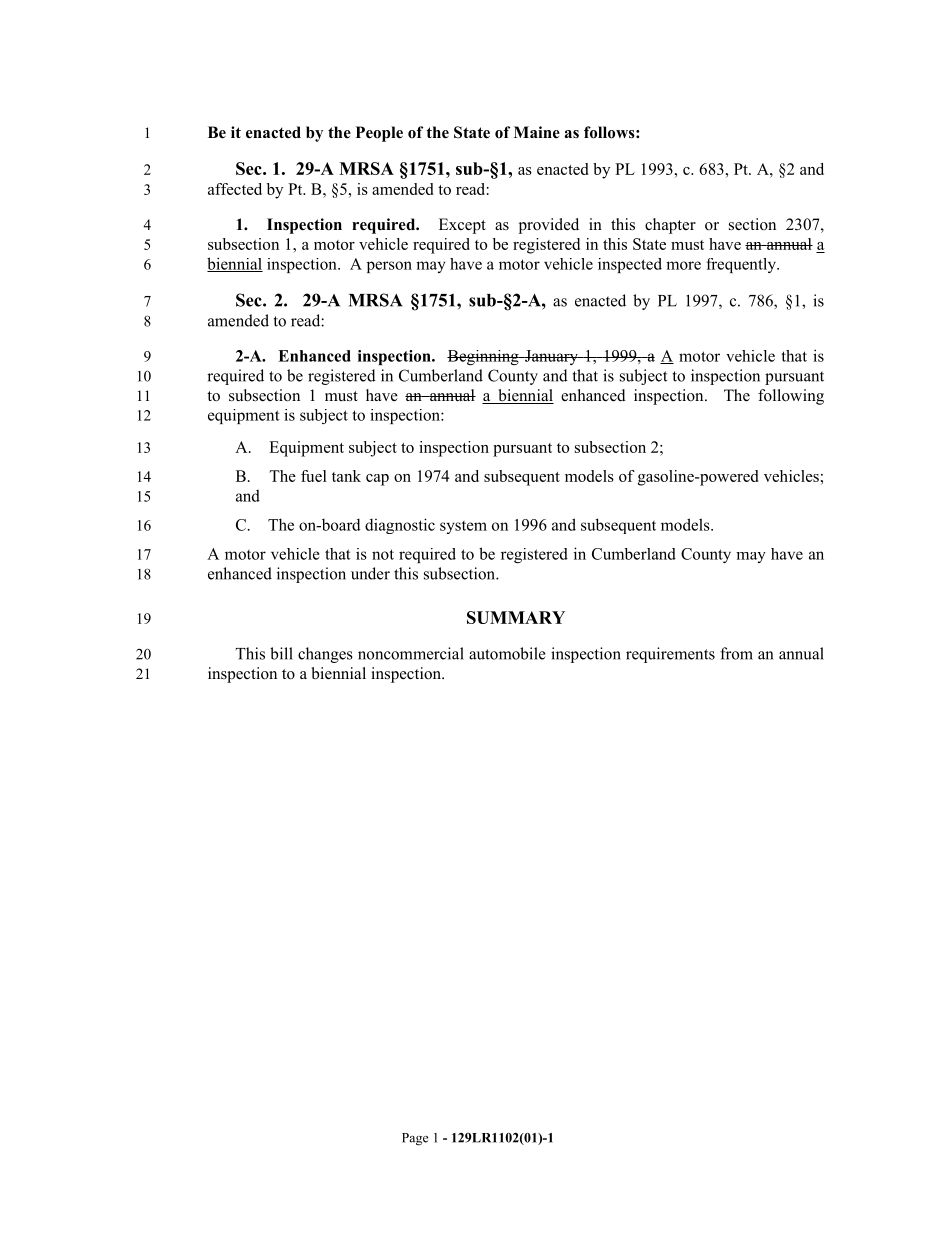 This screenshot has height=1233, width=952. What do you see at coordinates (537, 132) in the screenshot?
I see `Maine` at bounding box center [537, 132].
